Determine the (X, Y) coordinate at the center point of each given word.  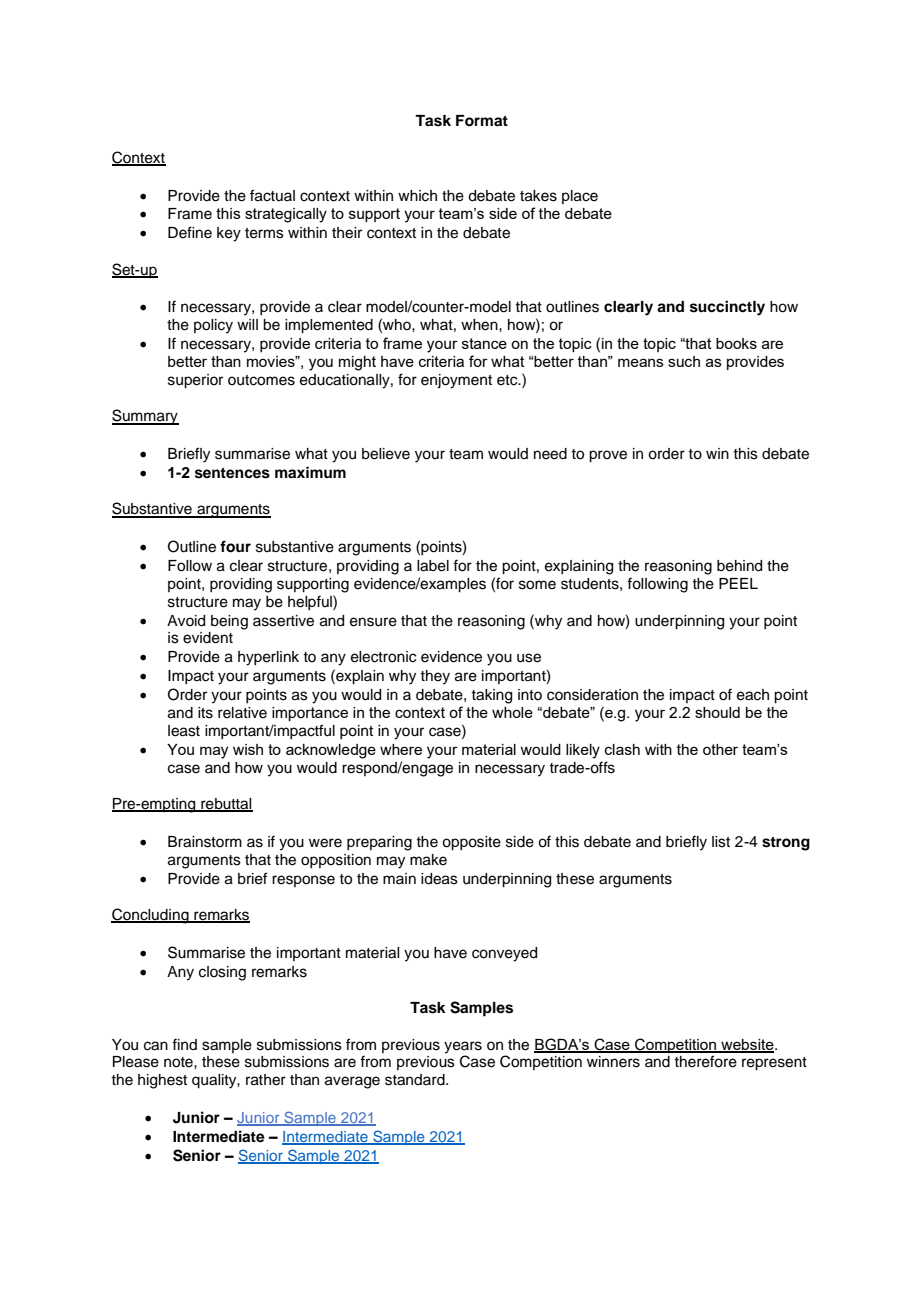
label (433, 566)
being (229, 622)
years (463, 1047)
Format (482, 121)
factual (272, 195)
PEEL (738, 583)
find (184, 1044)
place (580, 197)
